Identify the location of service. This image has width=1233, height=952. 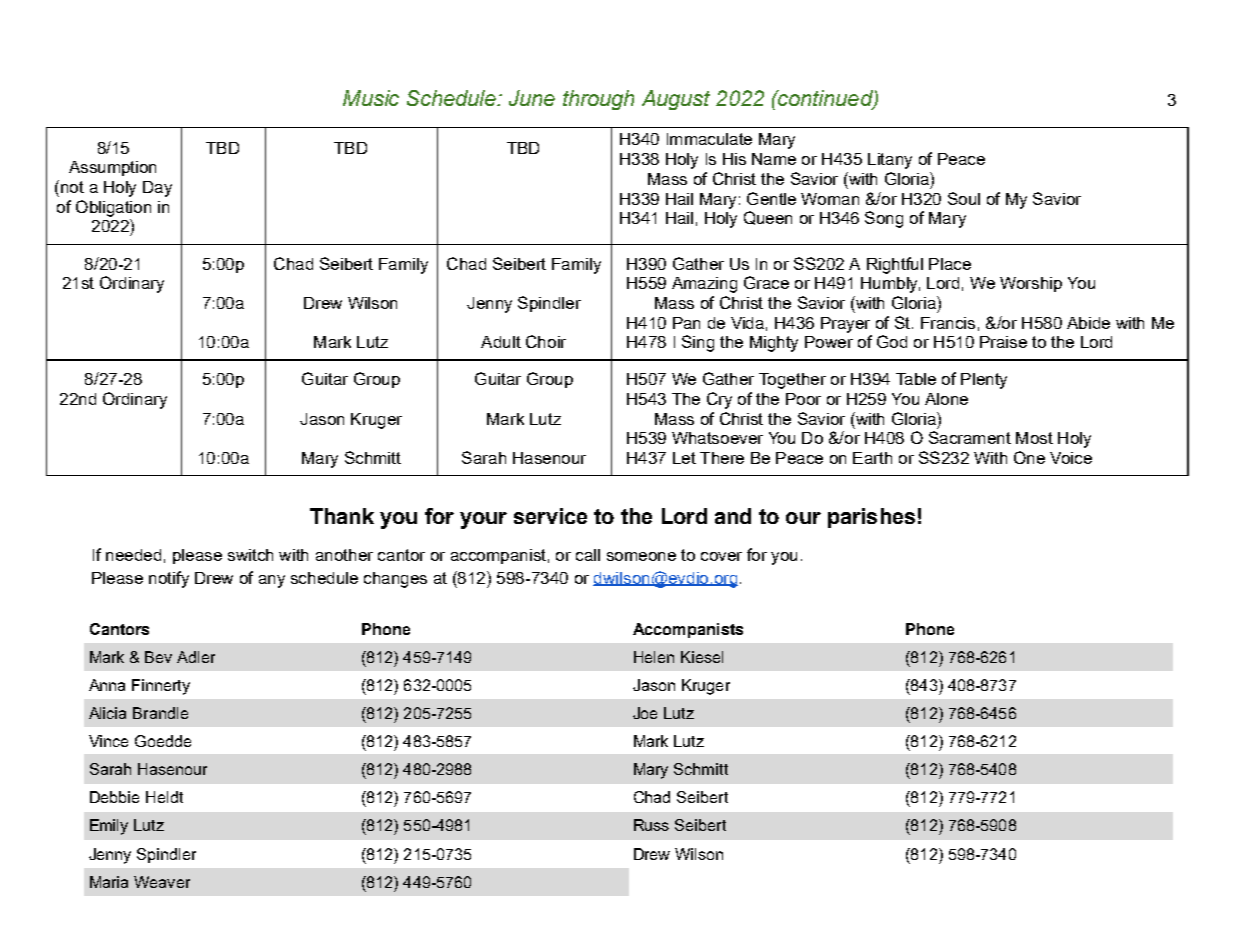
(550, 516).
